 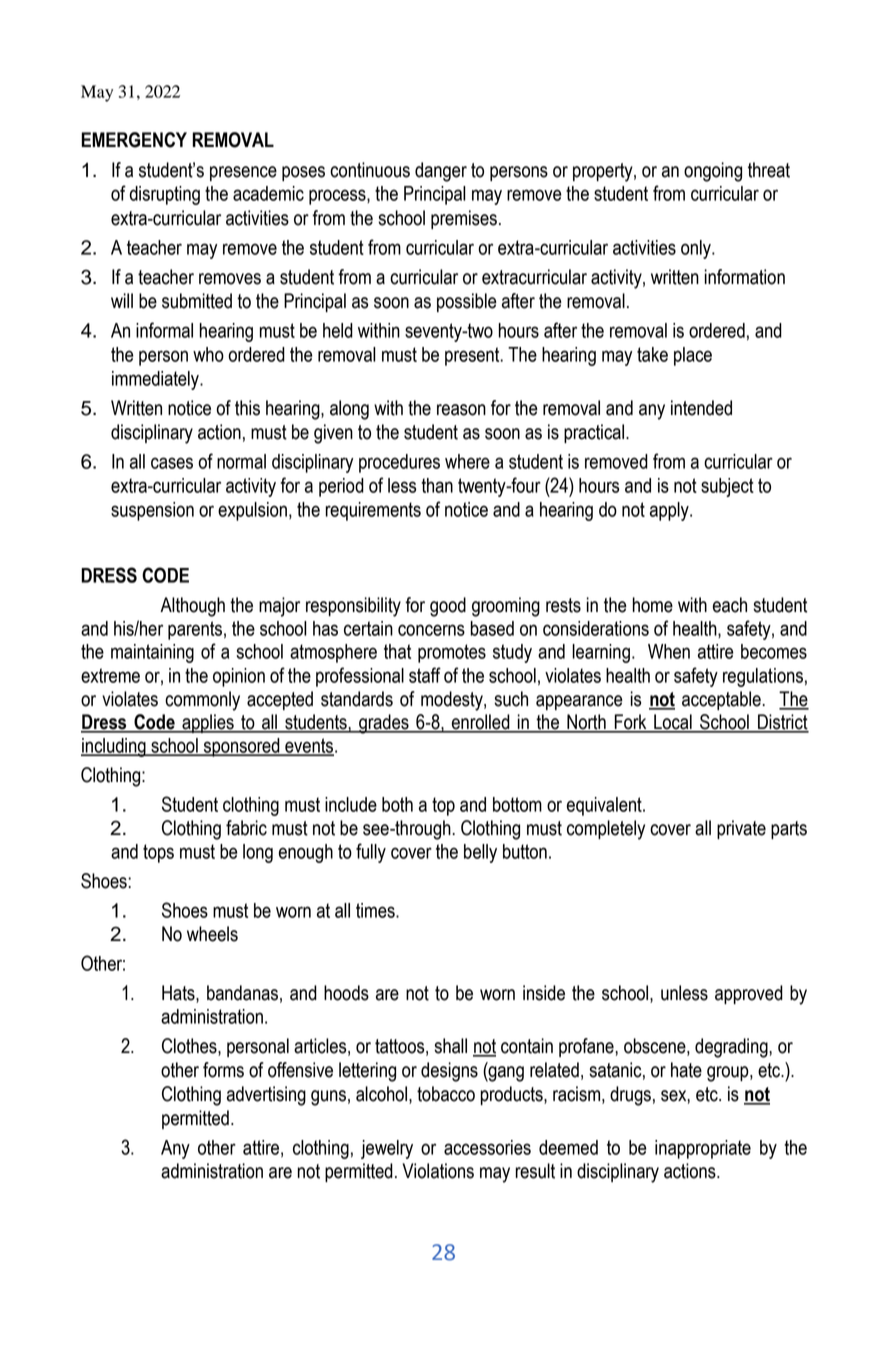 What do you see at coordinates (266, 1096) in the page?
I see `advertising` at bounding box center [266, 1096].
